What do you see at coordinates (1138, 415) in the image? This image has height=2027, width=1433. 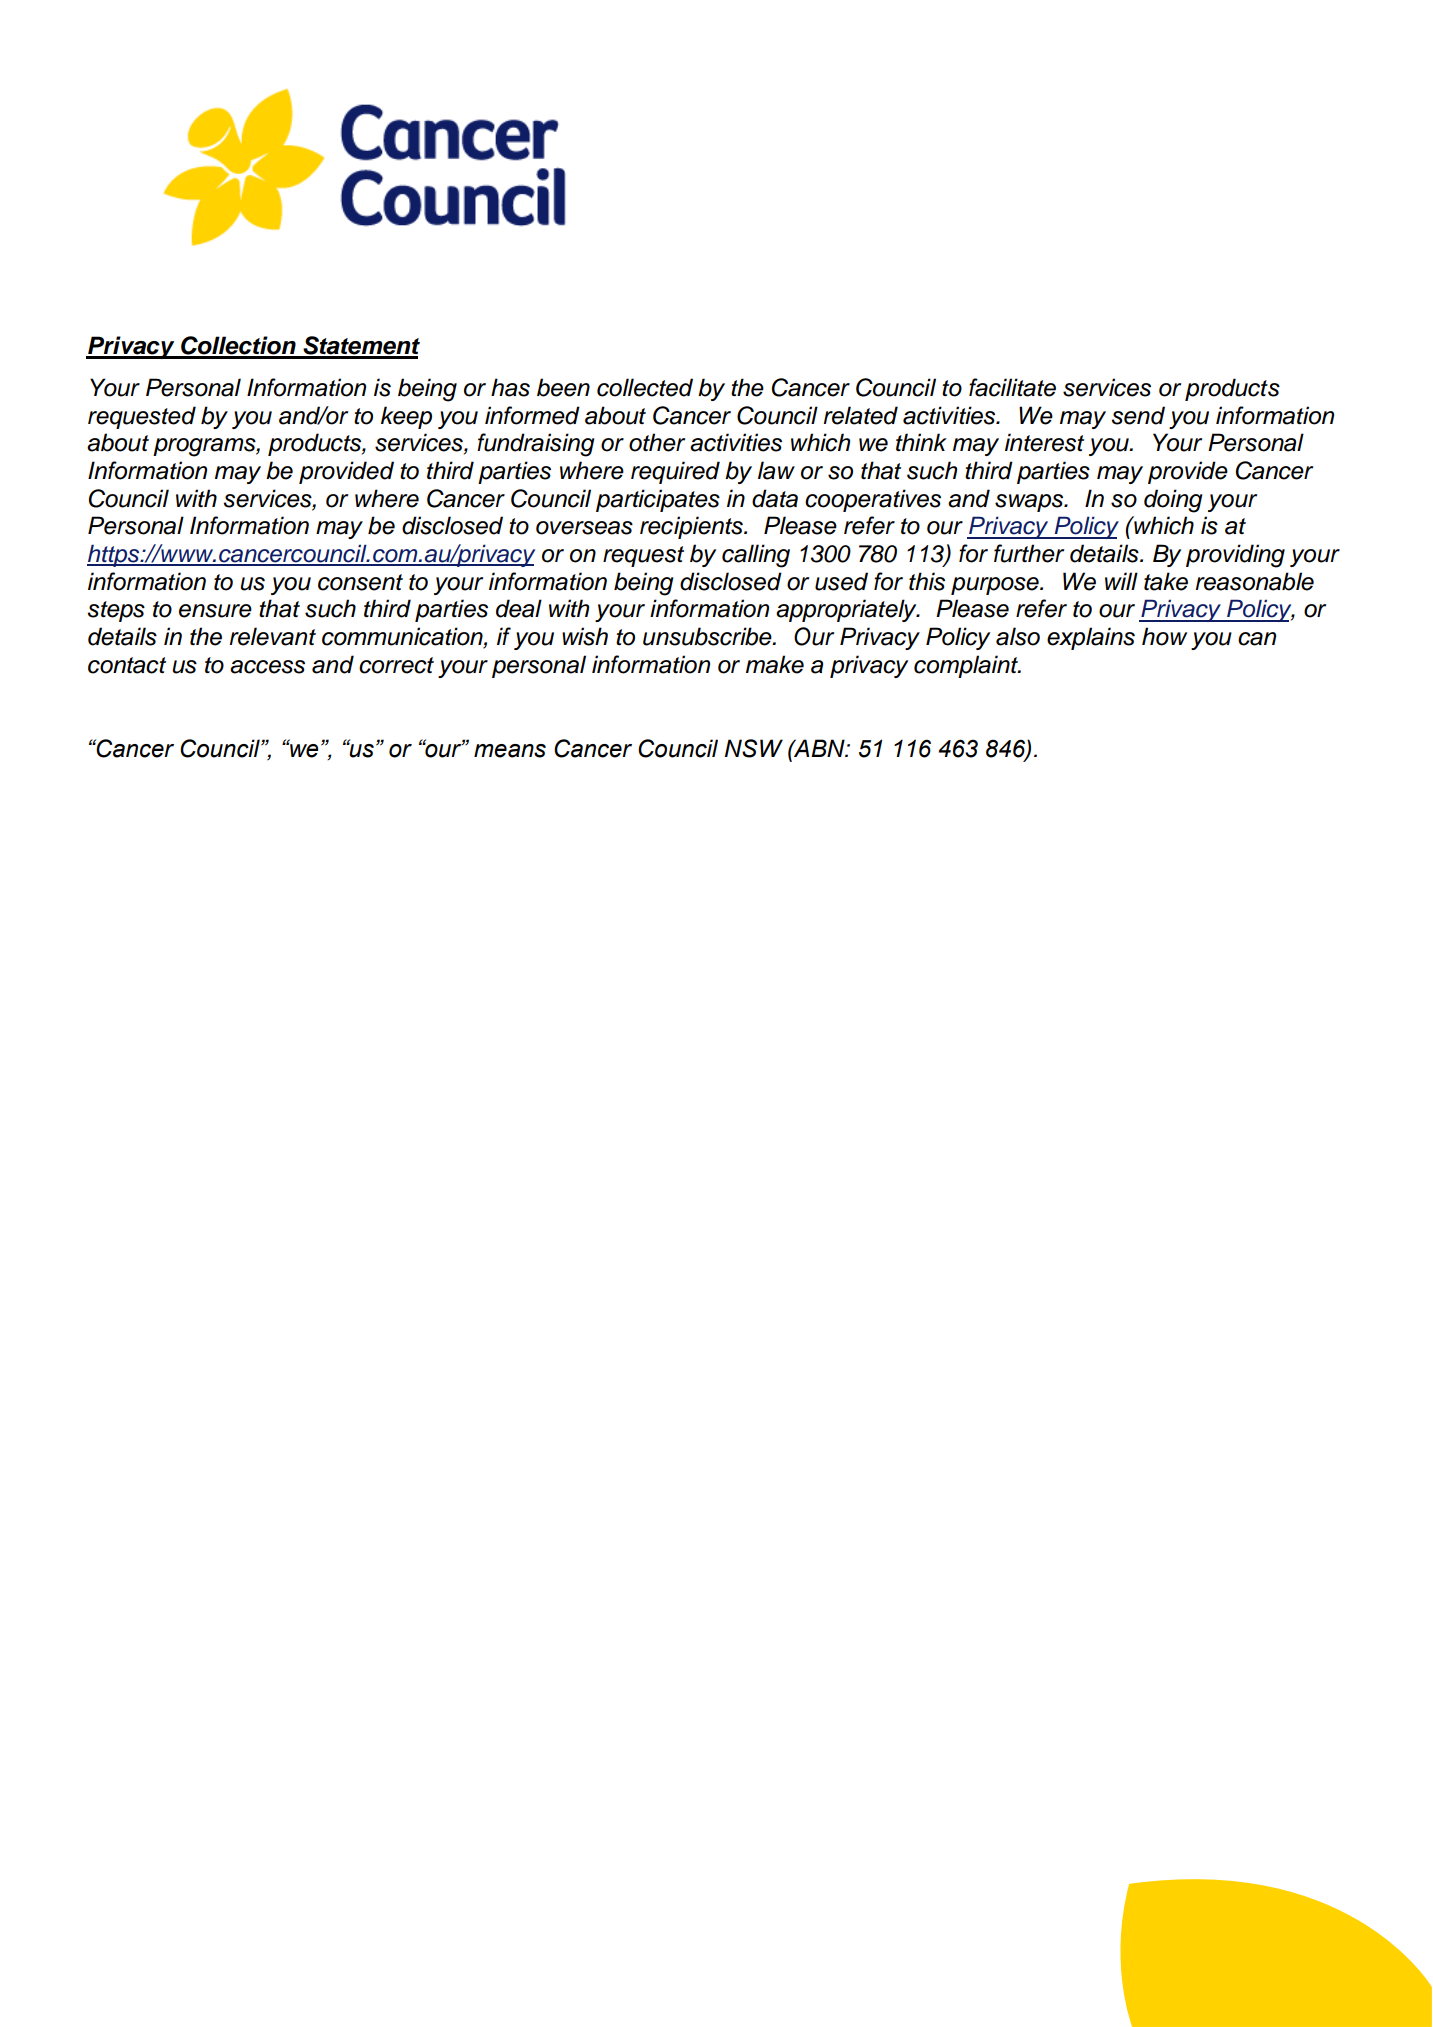 I see `send` at bounding box center [1138, 415].
